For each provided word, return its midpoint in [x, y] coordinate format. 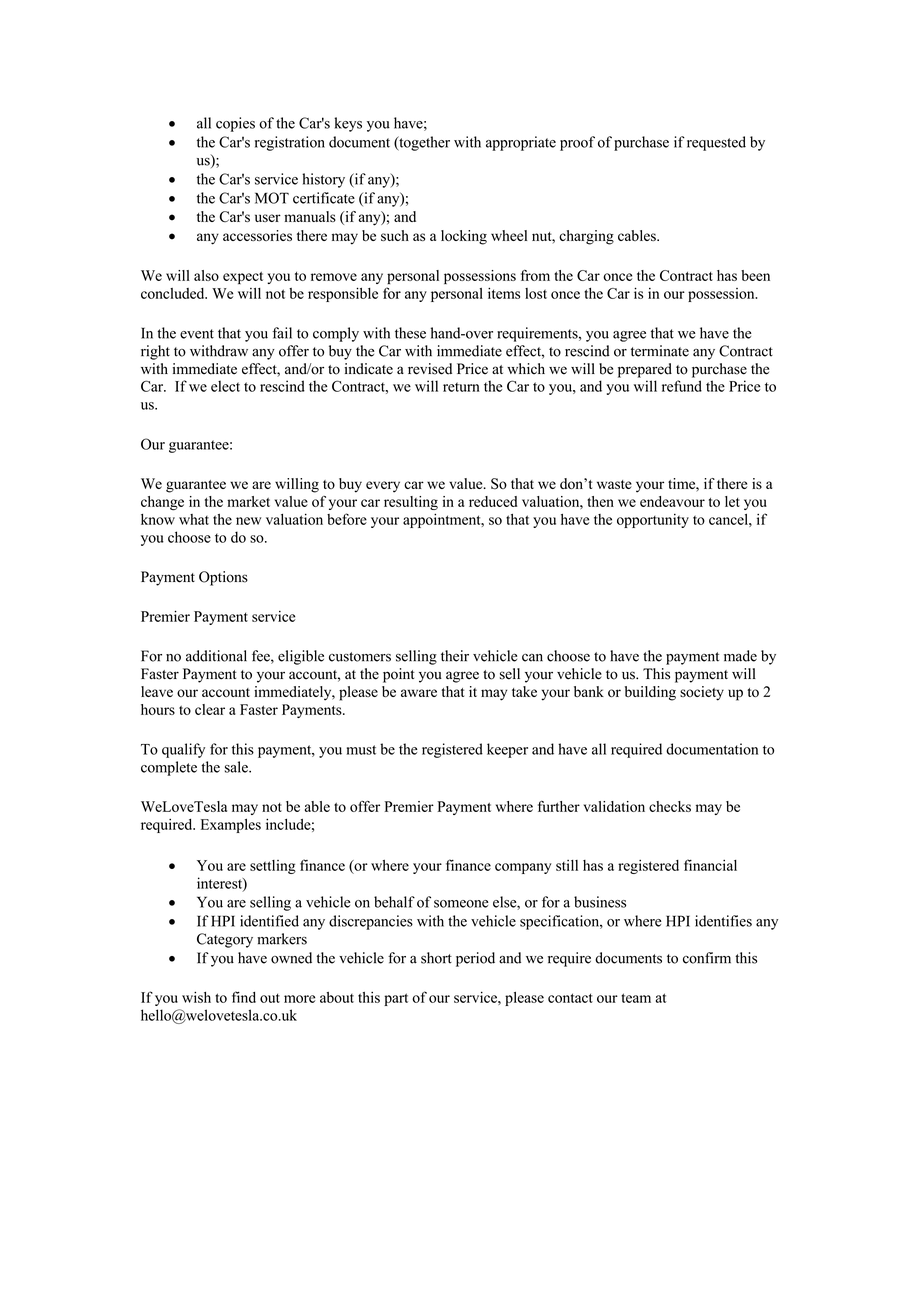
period [475, 959]
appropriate [521, 143]
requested [716, 143]
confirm [707, 958]
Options [223, 578]
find [244, 997]
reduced [493, 501]
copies [235, 124]
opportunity [653, 521]
